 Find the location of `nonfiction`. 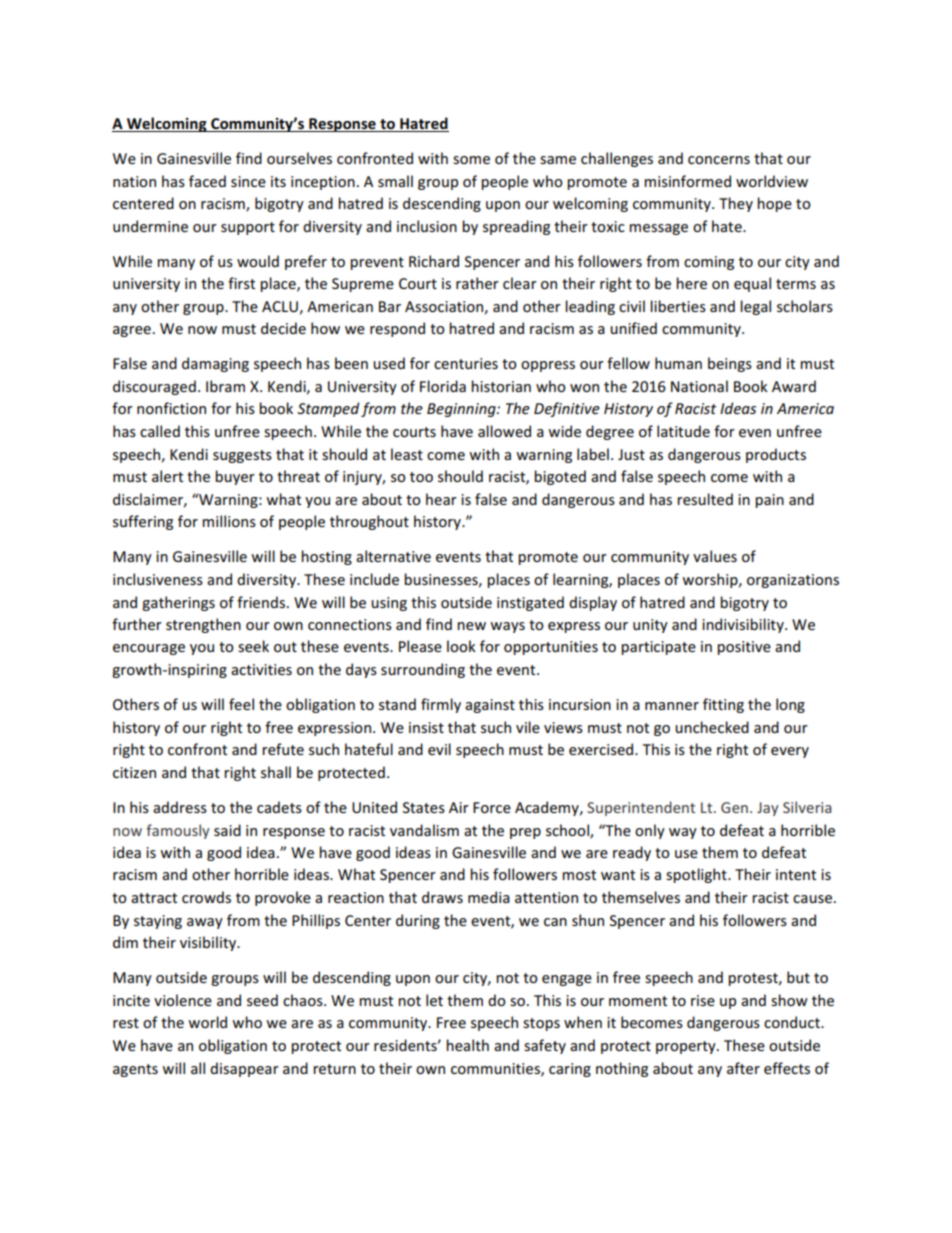

nonfiction is located at coordinates (171, 408).
